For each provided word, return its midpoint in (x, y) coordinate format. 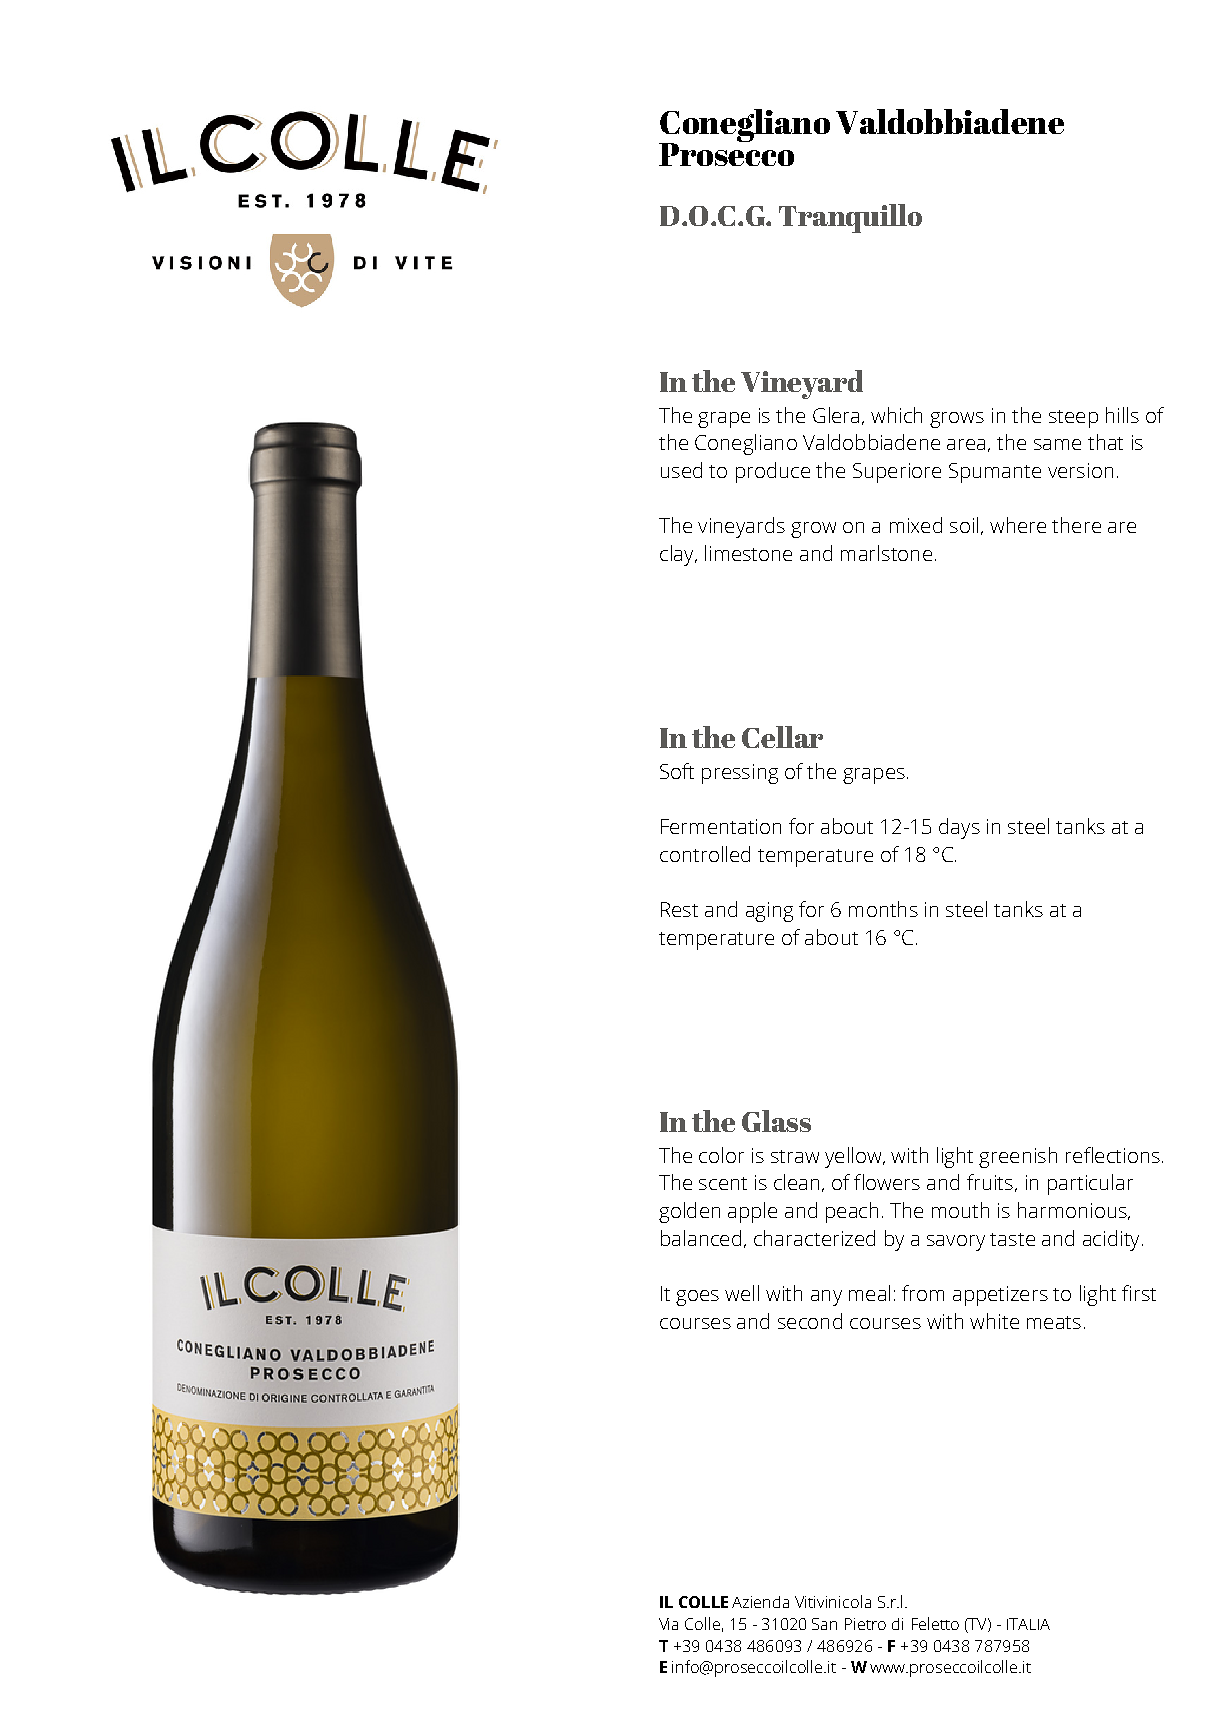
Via (668, 1624)
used (681, 470)
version (1080, 470)
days (959, 828)
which (896, 415)
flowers (887, 1182)
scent (723, 1183)
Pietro (865, 1624)
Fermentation (721, 826)
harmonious (1073, 1211)
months (883, 909)
